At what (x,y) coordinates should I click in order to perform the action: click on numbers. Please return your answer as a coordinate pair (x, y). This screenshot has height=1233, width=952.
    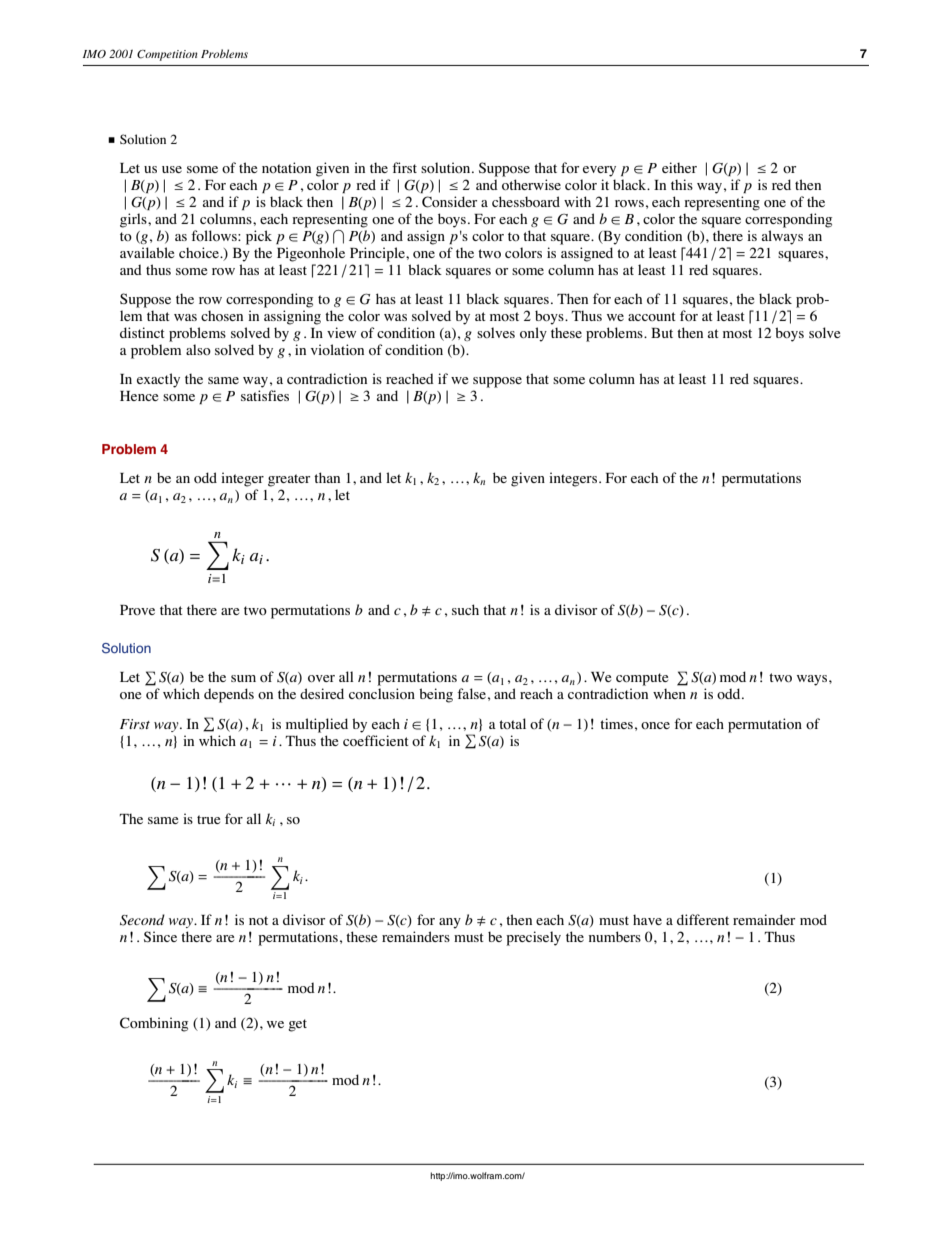
    Looking at the image, I should click on (615, 936).
